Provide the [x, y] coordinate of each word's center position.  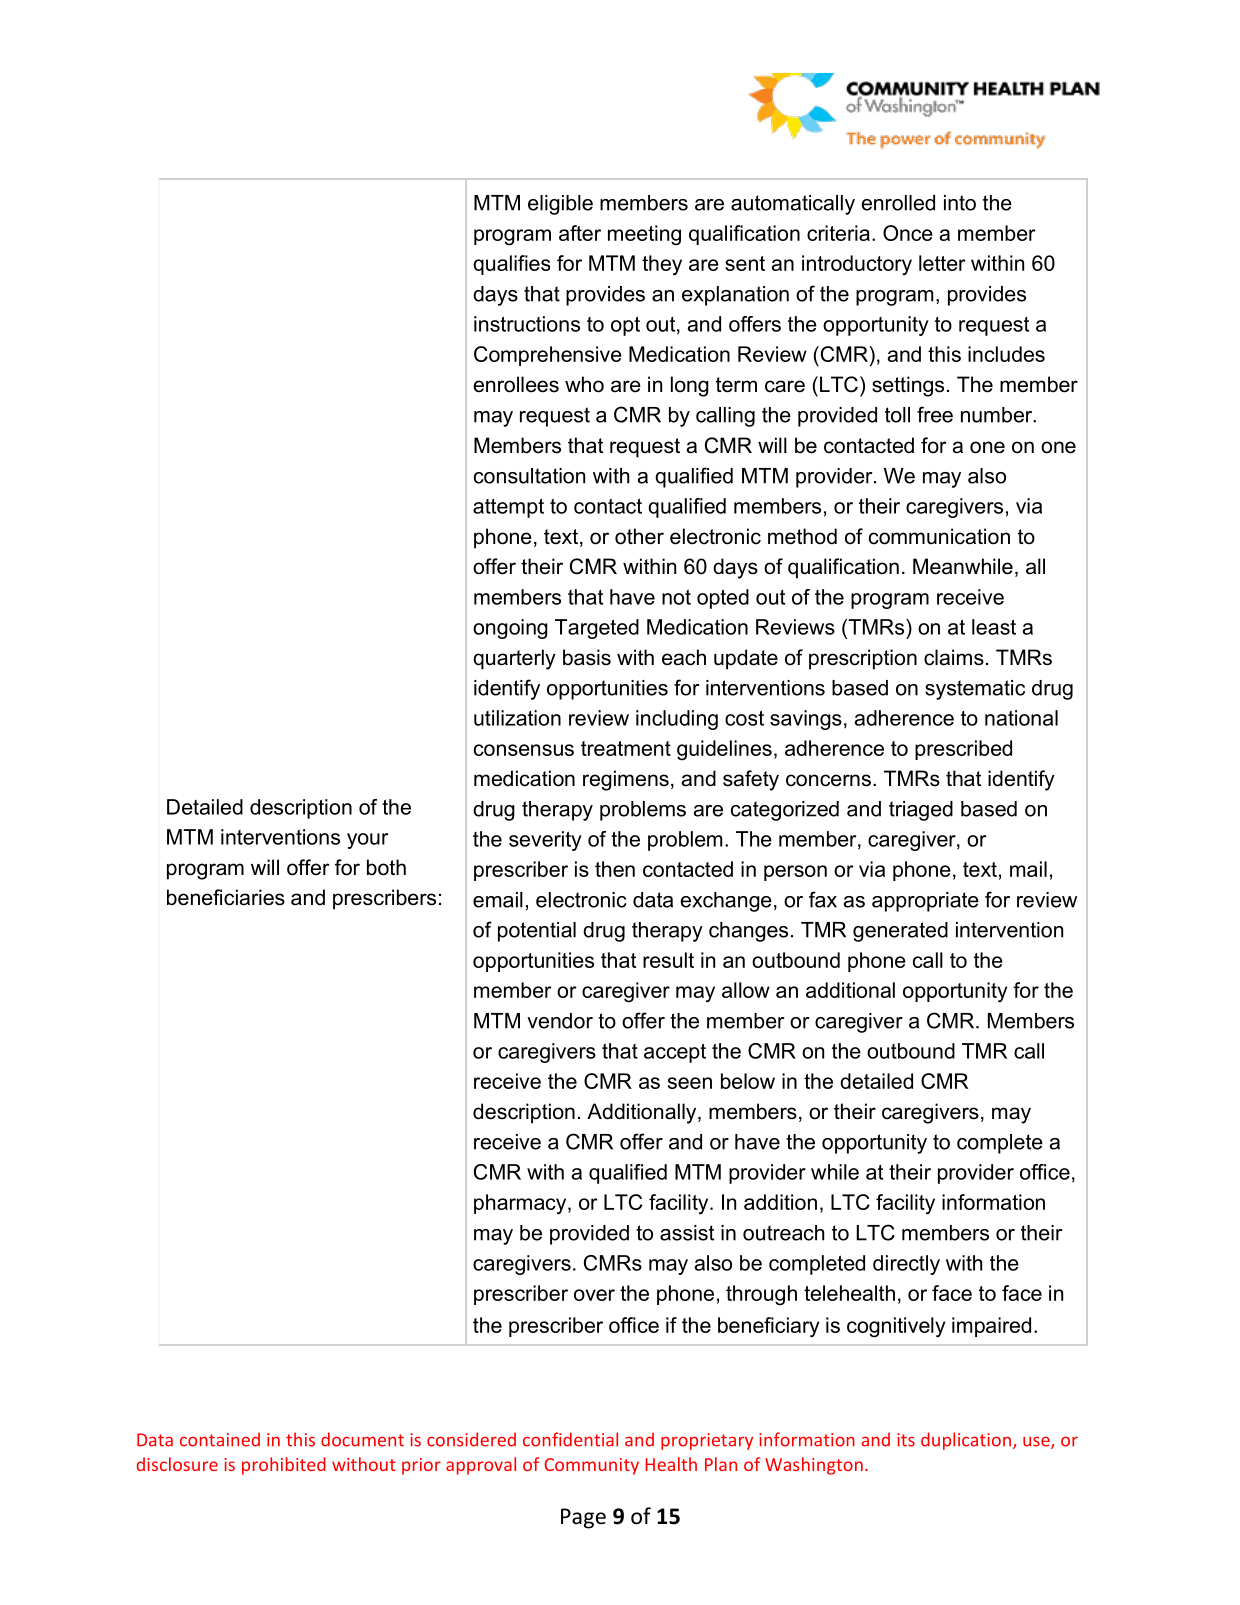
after [580, 233]
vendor [560, 1021]
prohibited [284, 1466]
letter [942, 263]
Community [592, 1466]
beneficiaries [226, 897]
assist [687, 1233]
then [615, 869]
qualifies [511, 265]
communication [939, 536]
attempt [508, 508]
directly [906, 1265]
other [639, 536]
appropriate [925, 902]
